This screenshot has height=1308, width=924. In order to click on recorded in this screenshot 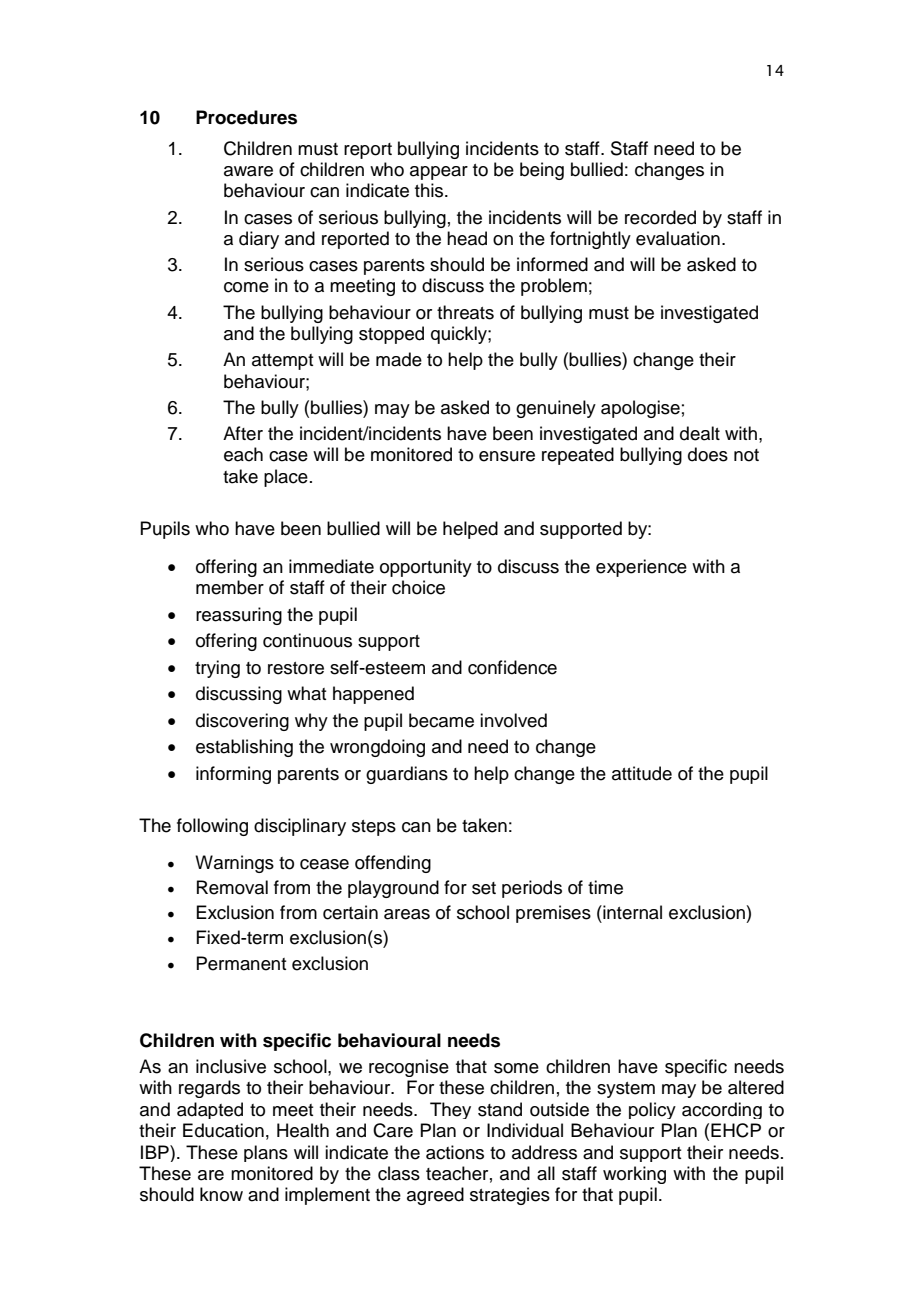, I will do `click(660, 217)`.
